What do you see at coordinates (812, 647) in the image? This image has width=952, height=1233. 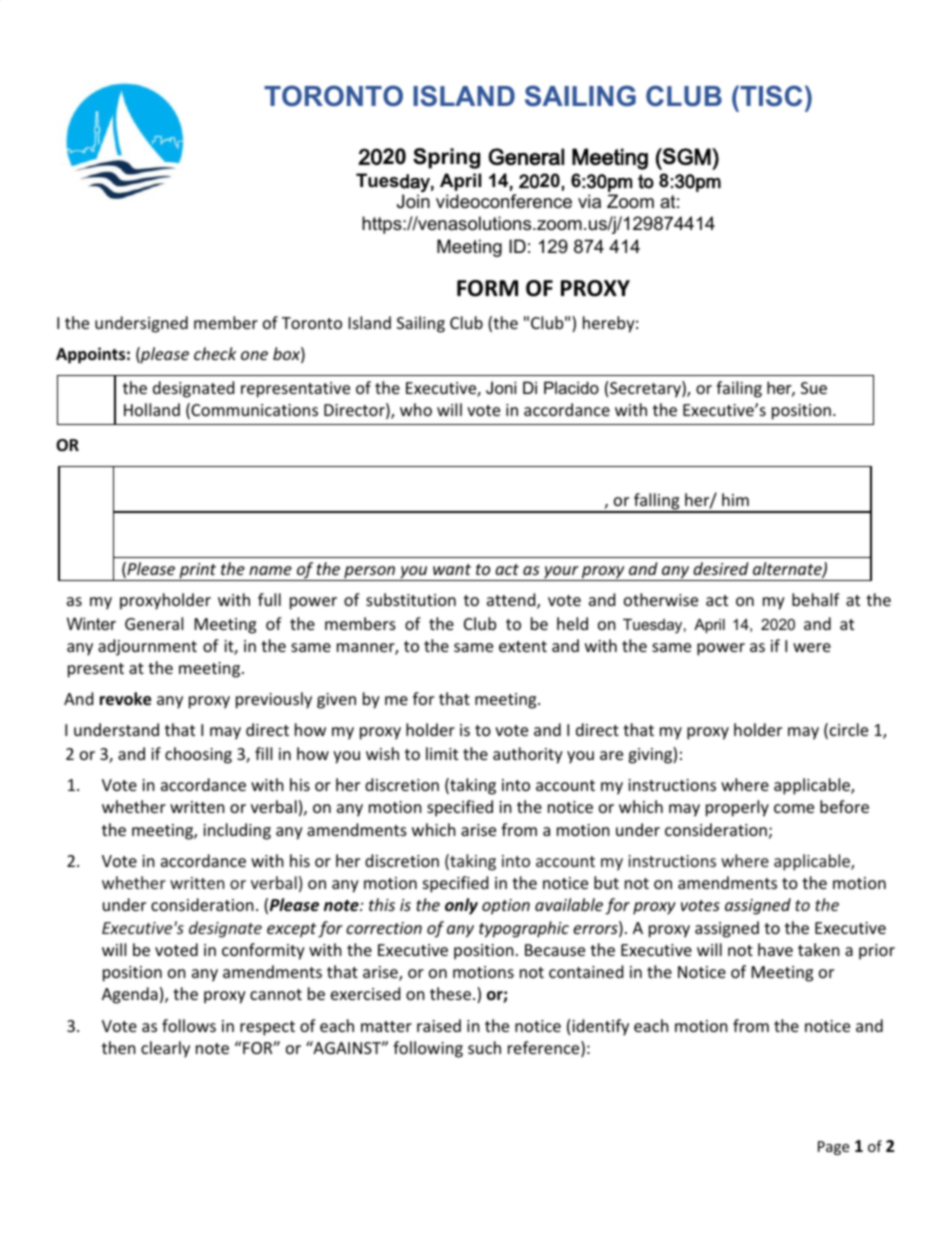 I see `were` at bounding box center [812, 647].
